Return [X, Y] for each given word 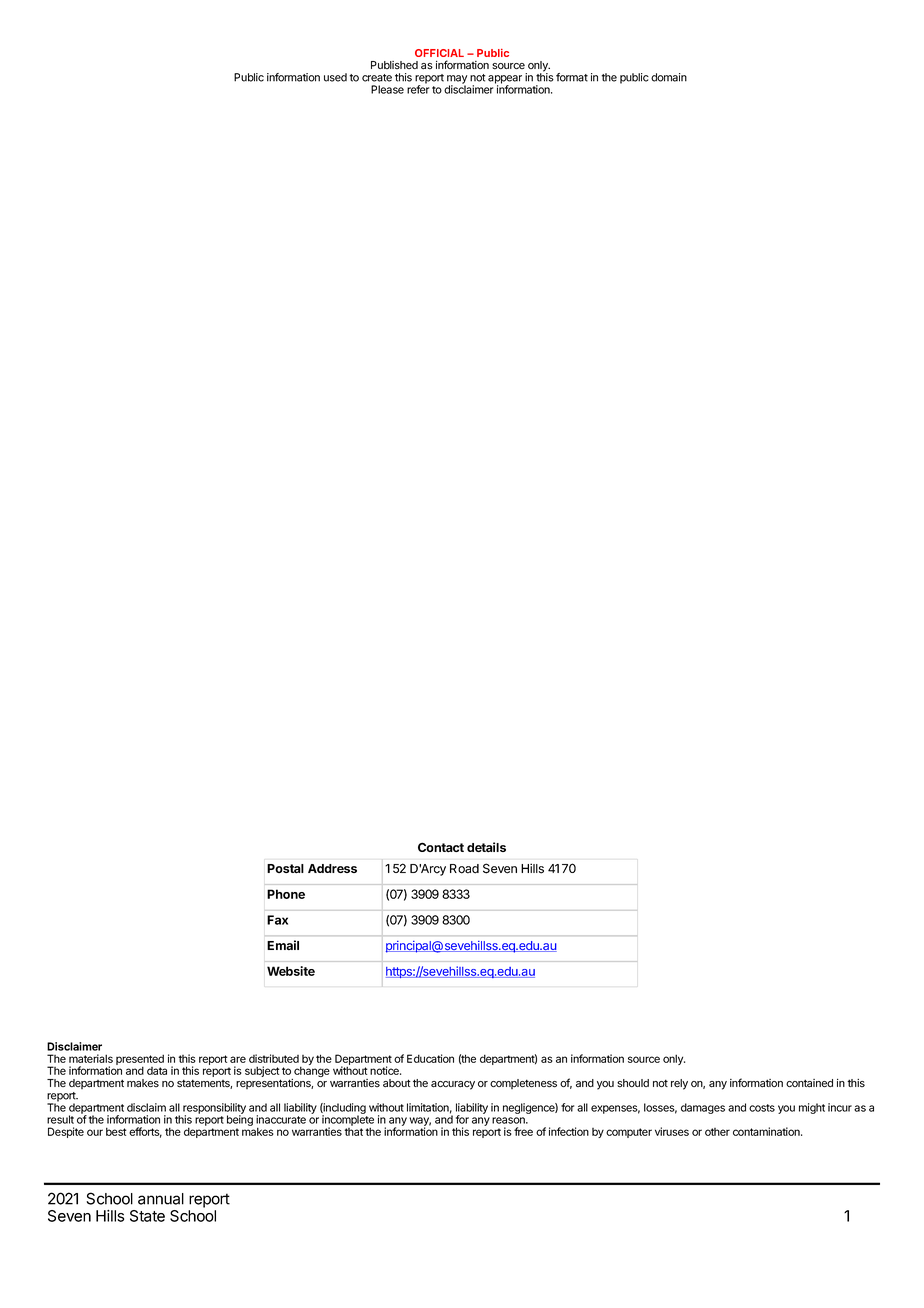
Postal [285, 868]
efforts [145, 1132]
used [335, 77]
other [717, 1132]
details [486, 847]
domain [669, 77]
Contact [441, 847]
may [457, 80]
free [523, 1131]
